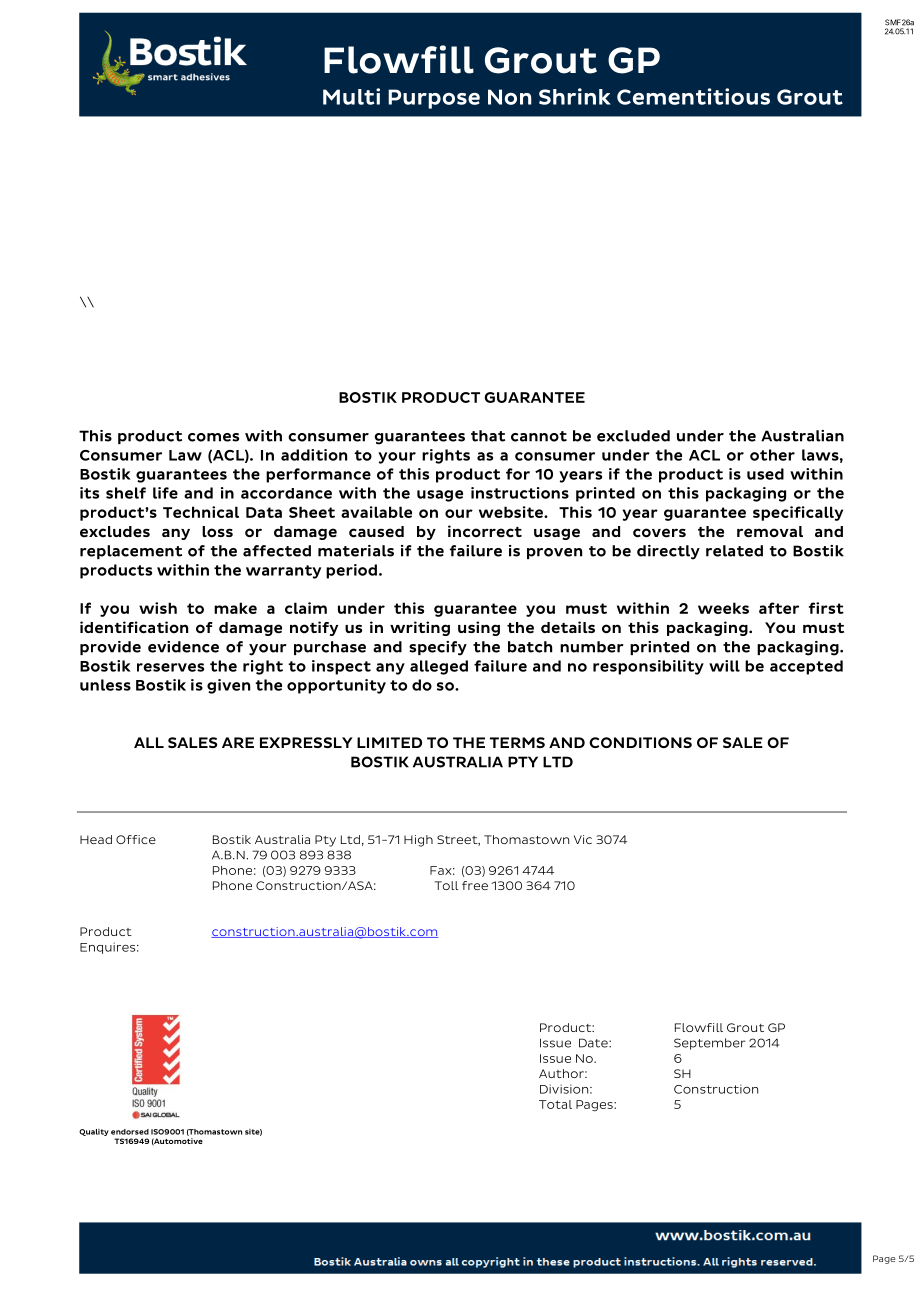  I want to click on weeks, so click(723, 608).
